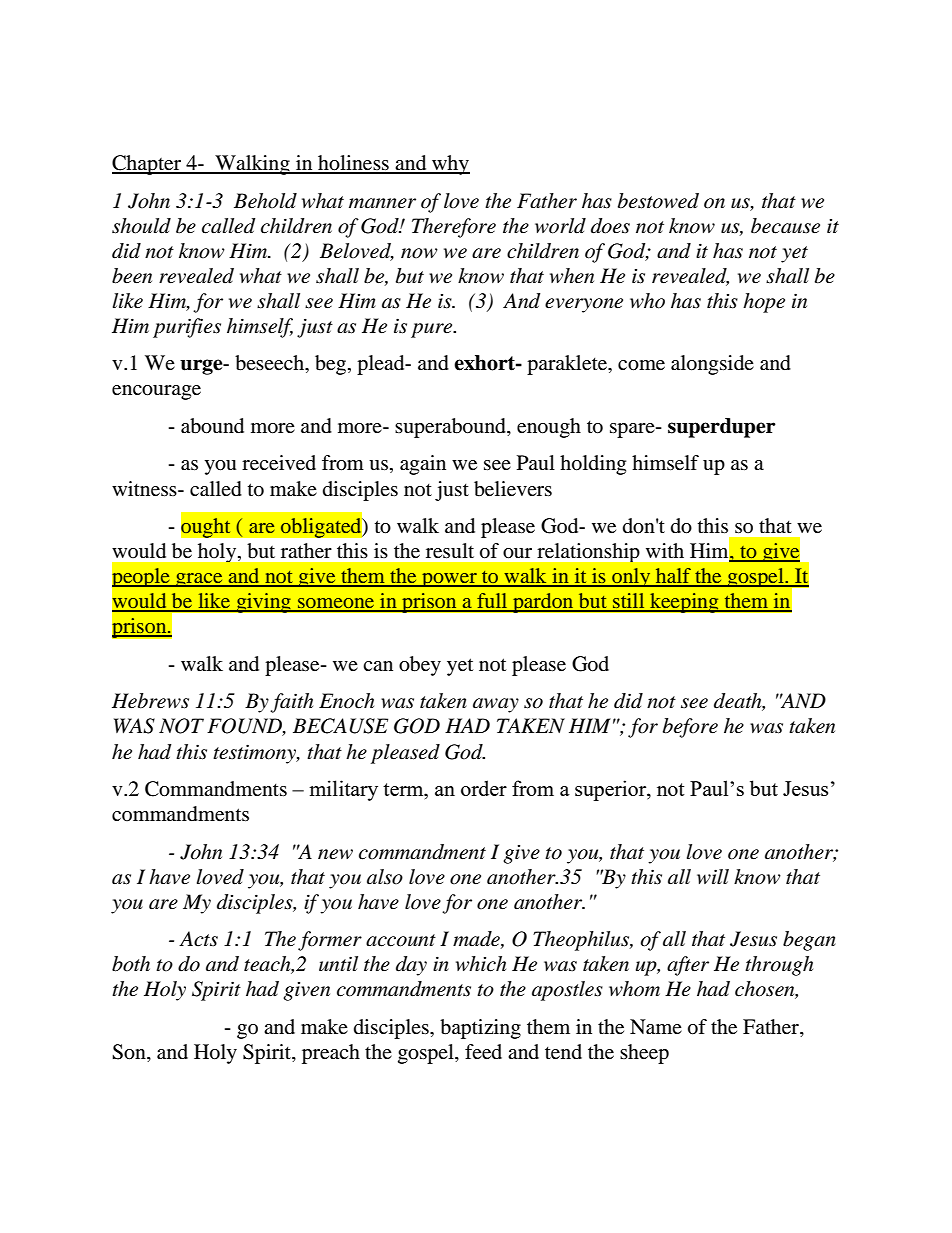 Image resolution: width=952 pixels, height=1233 pixels. Describe the element at coordinates (156, 392) in the image. I see `encourage` at that location.
